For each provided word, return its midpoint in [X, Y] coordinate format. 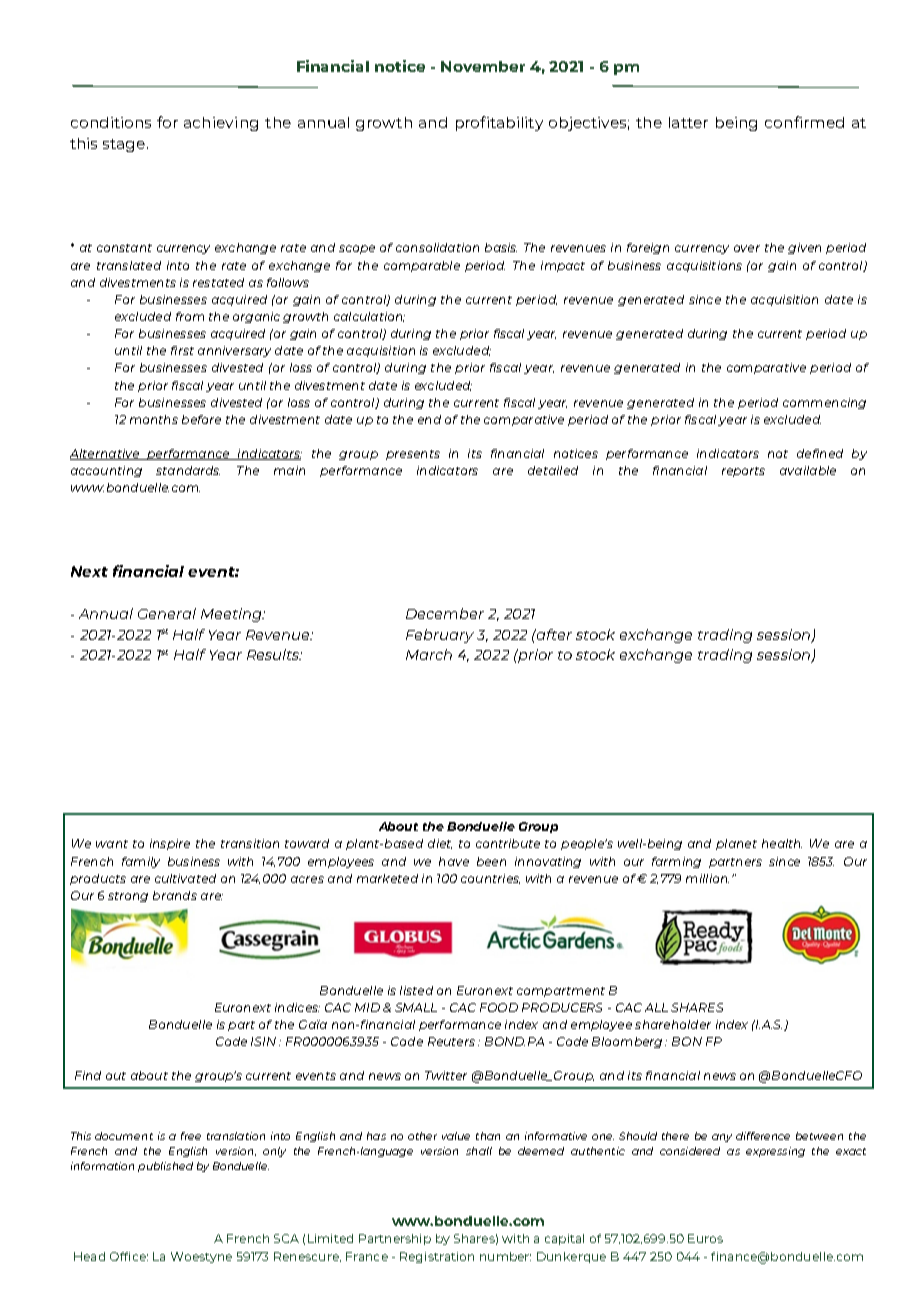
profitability [499, 123]
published [165, 1167]
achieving [221, 124]
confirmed [804, 122]
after [553, 634]
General [167, 613]
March [429, 654]
